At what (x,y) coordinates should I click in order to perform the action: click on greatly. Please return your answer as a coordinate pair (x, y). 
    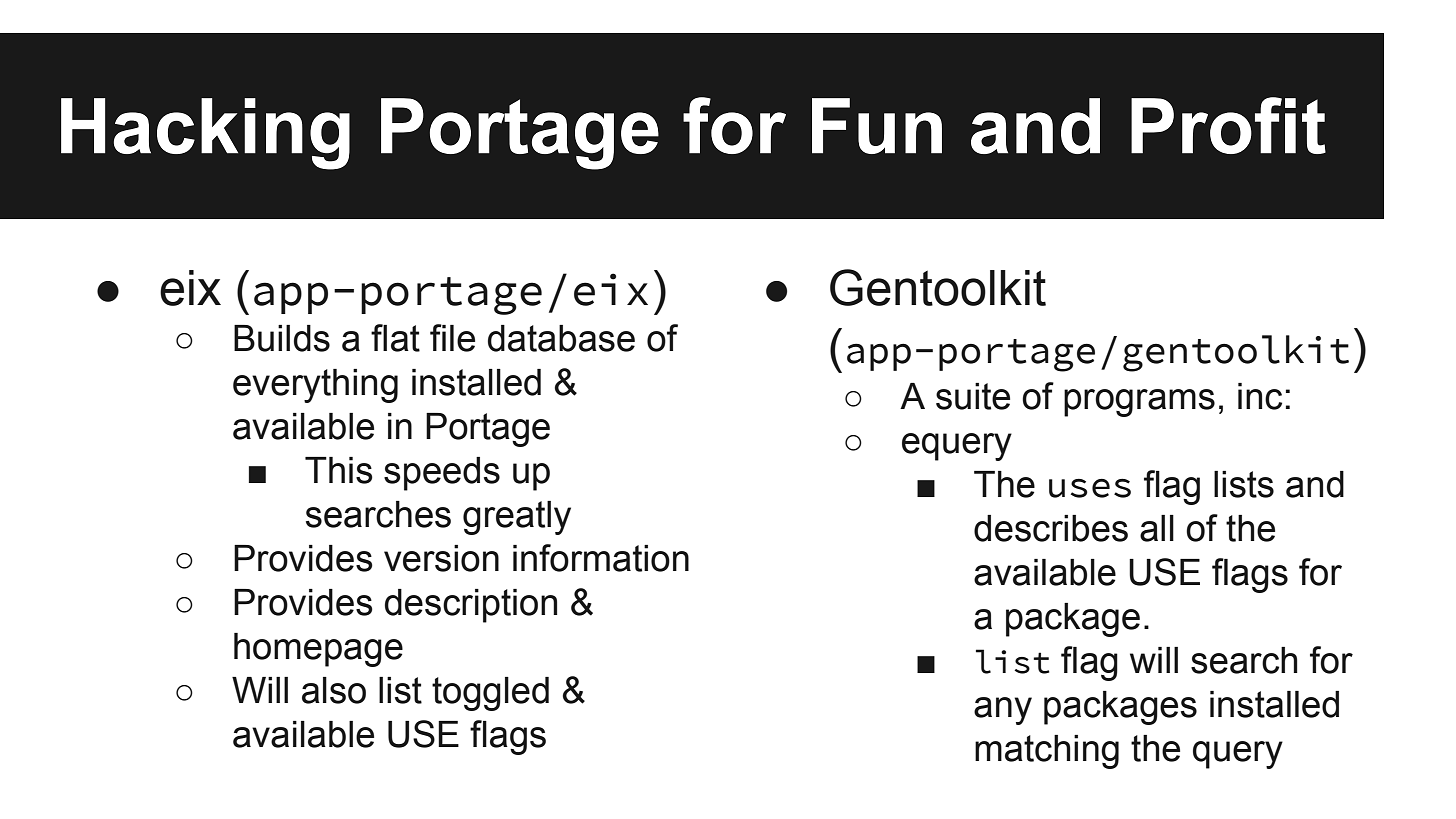
    Looking at the image, I should click on (517, 518).
